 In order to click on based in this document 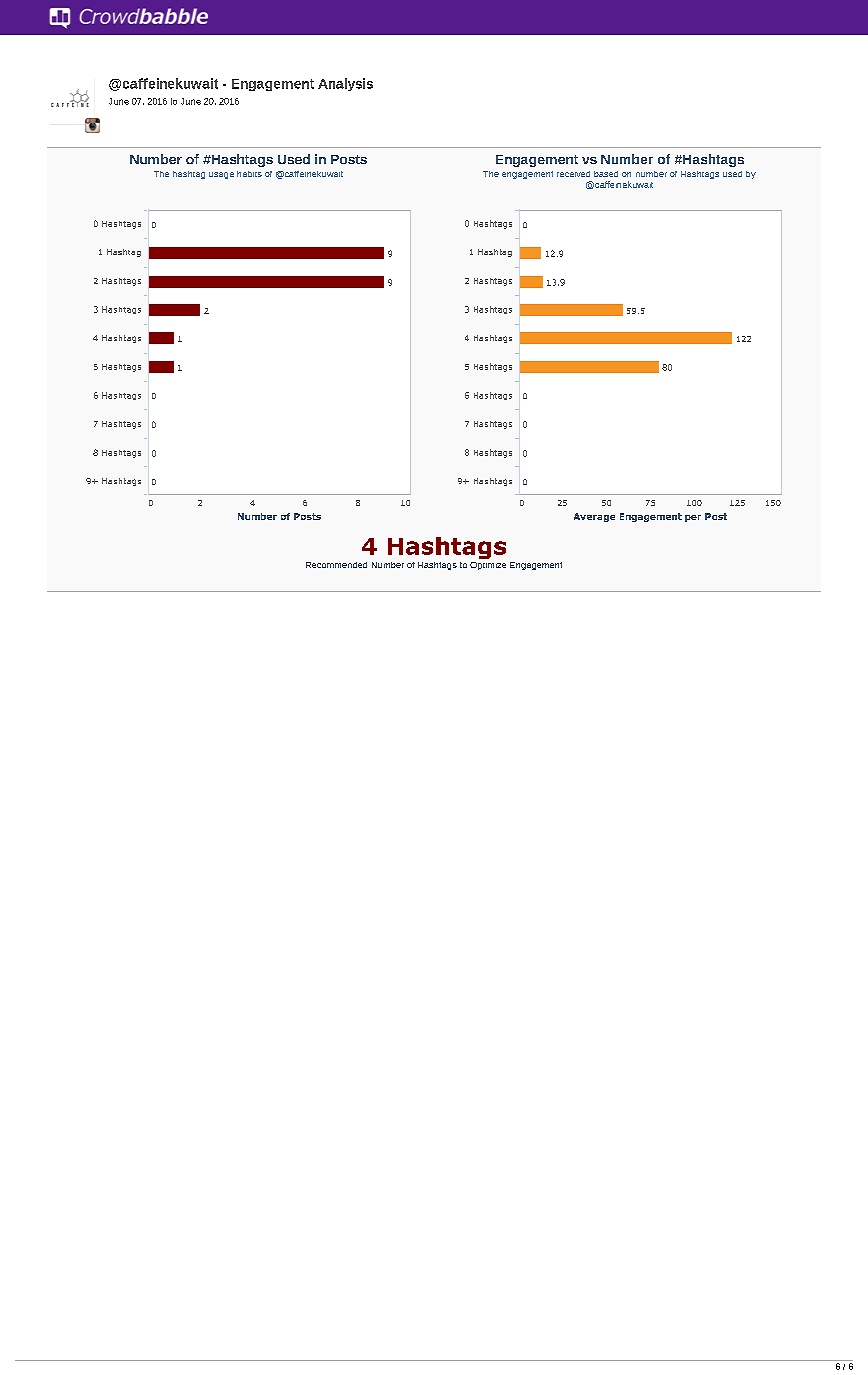, I will do `click(606, 174)`.
